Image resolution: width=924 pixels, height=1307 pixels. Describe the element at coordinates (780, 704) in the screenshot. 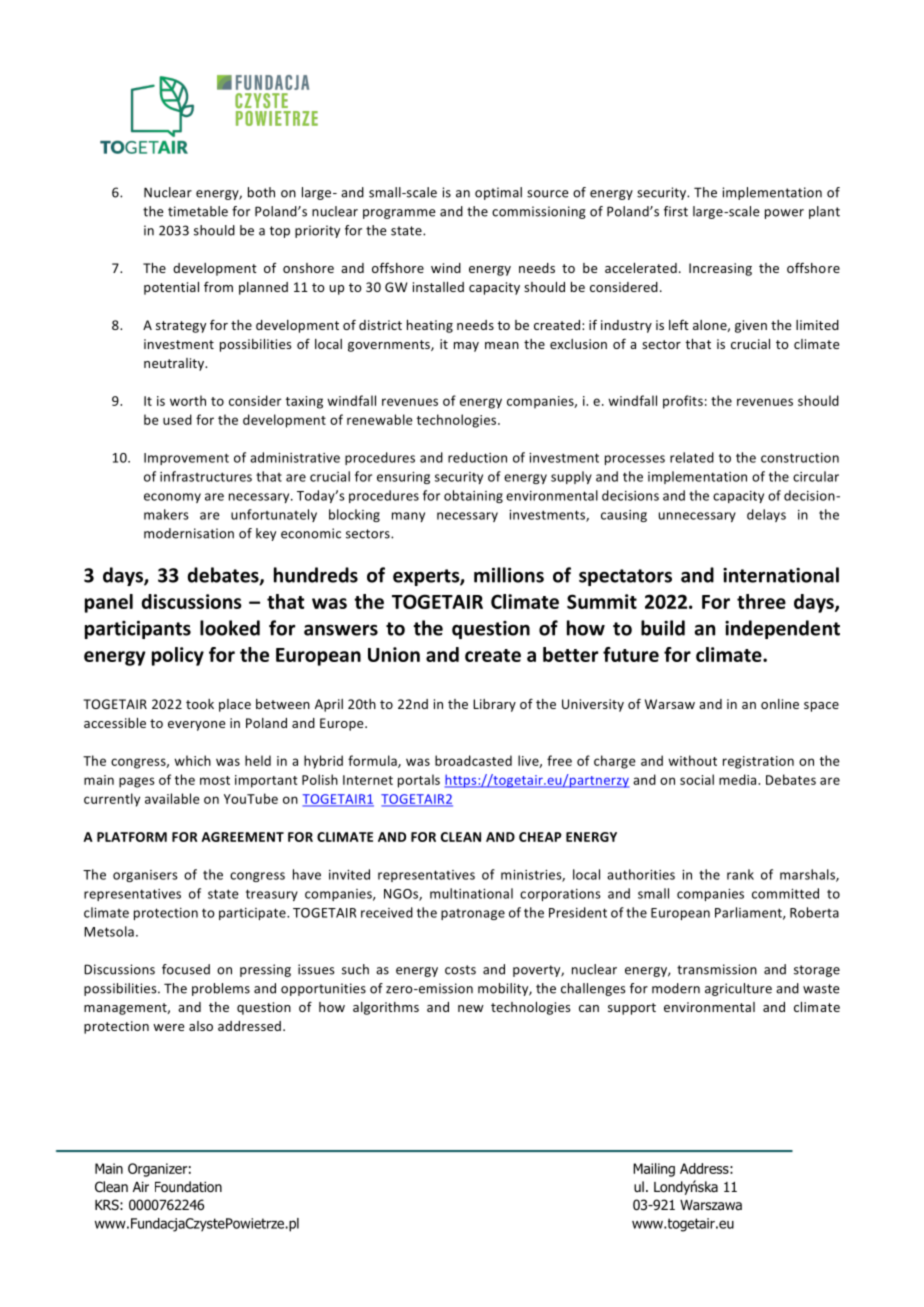

I see `online` at that location.
